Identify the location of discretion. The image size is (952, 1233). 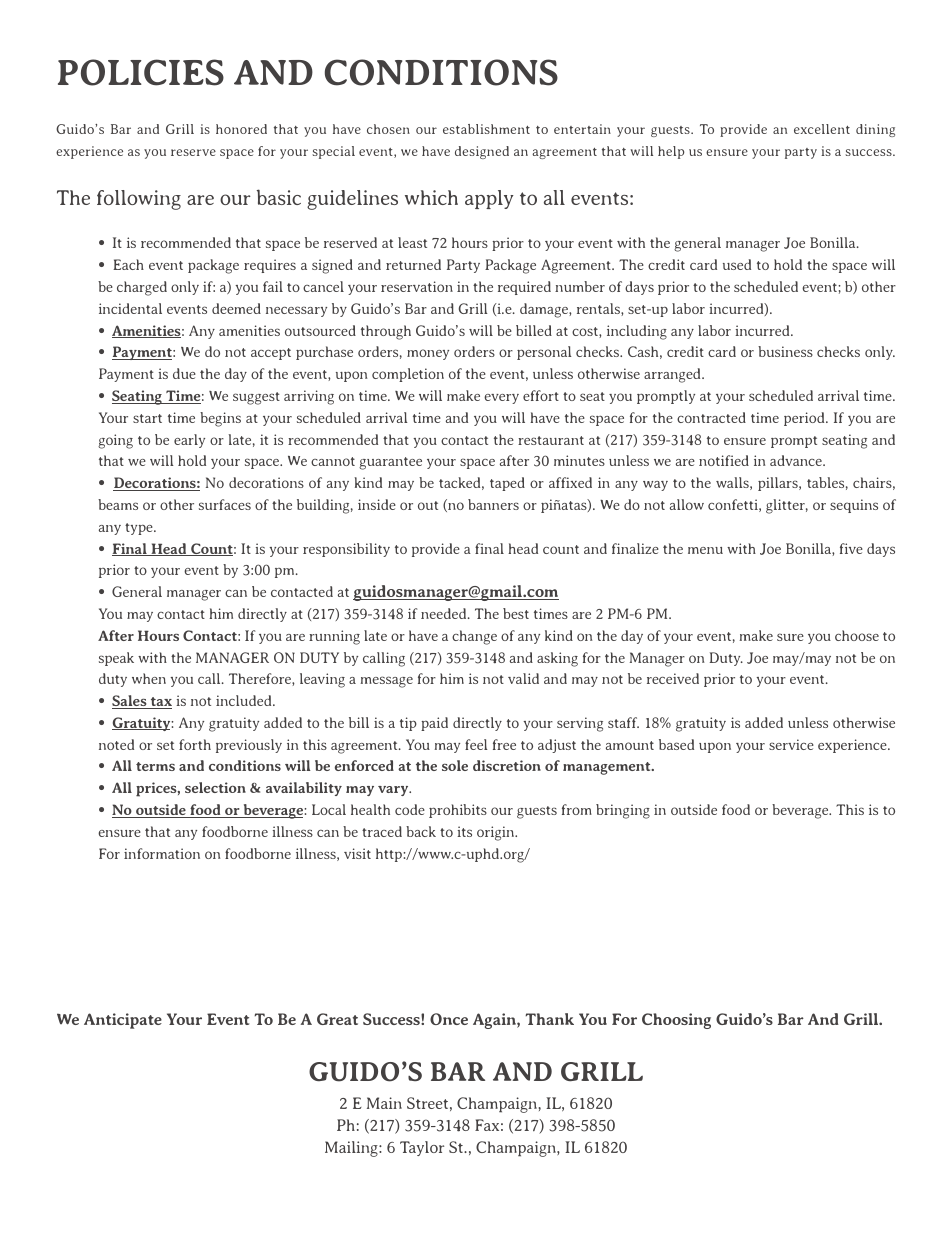
(507, 765).
